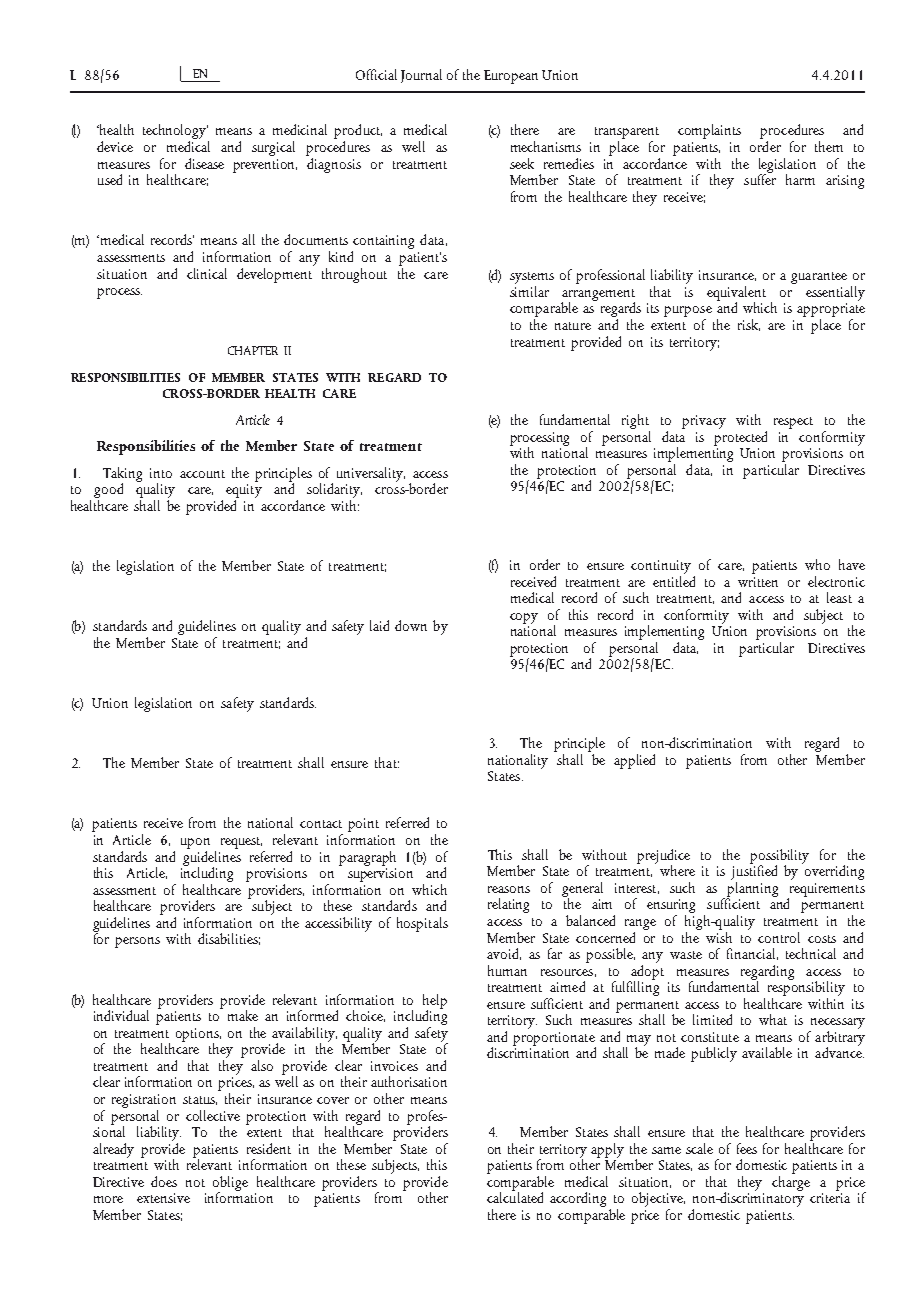 The height and width of the screenshot is (1308, 924). Describe the element at coordinates (164, 1181) in the screenshot. I see `does` at that location.
